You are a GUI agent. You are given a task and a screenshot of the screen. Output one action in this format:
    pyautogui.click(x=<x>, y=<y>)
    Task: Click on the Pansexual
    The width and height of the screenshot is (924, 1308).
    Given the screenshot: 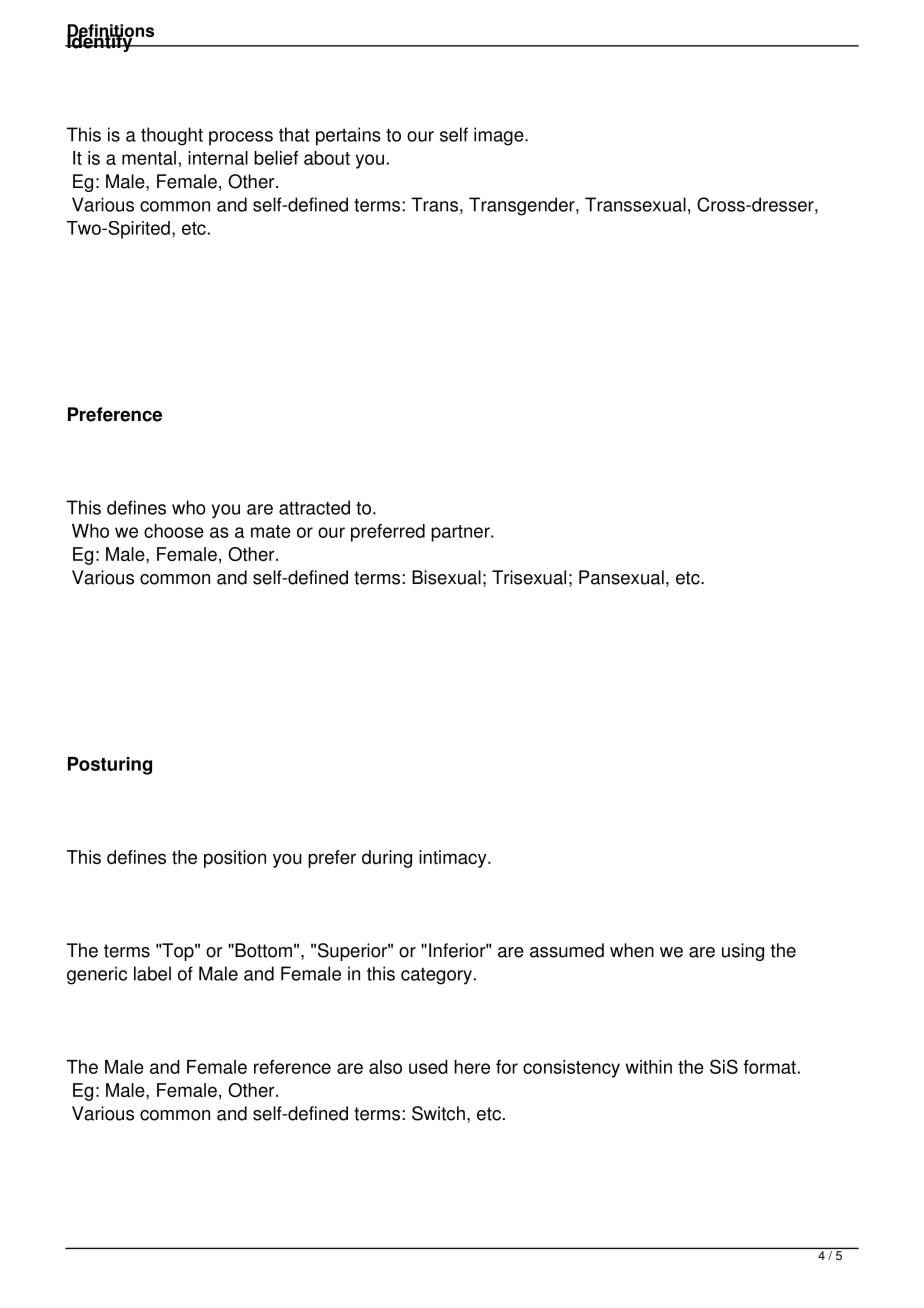 What is the action you would take?
    pyautogui.click(x=621, y=577)
